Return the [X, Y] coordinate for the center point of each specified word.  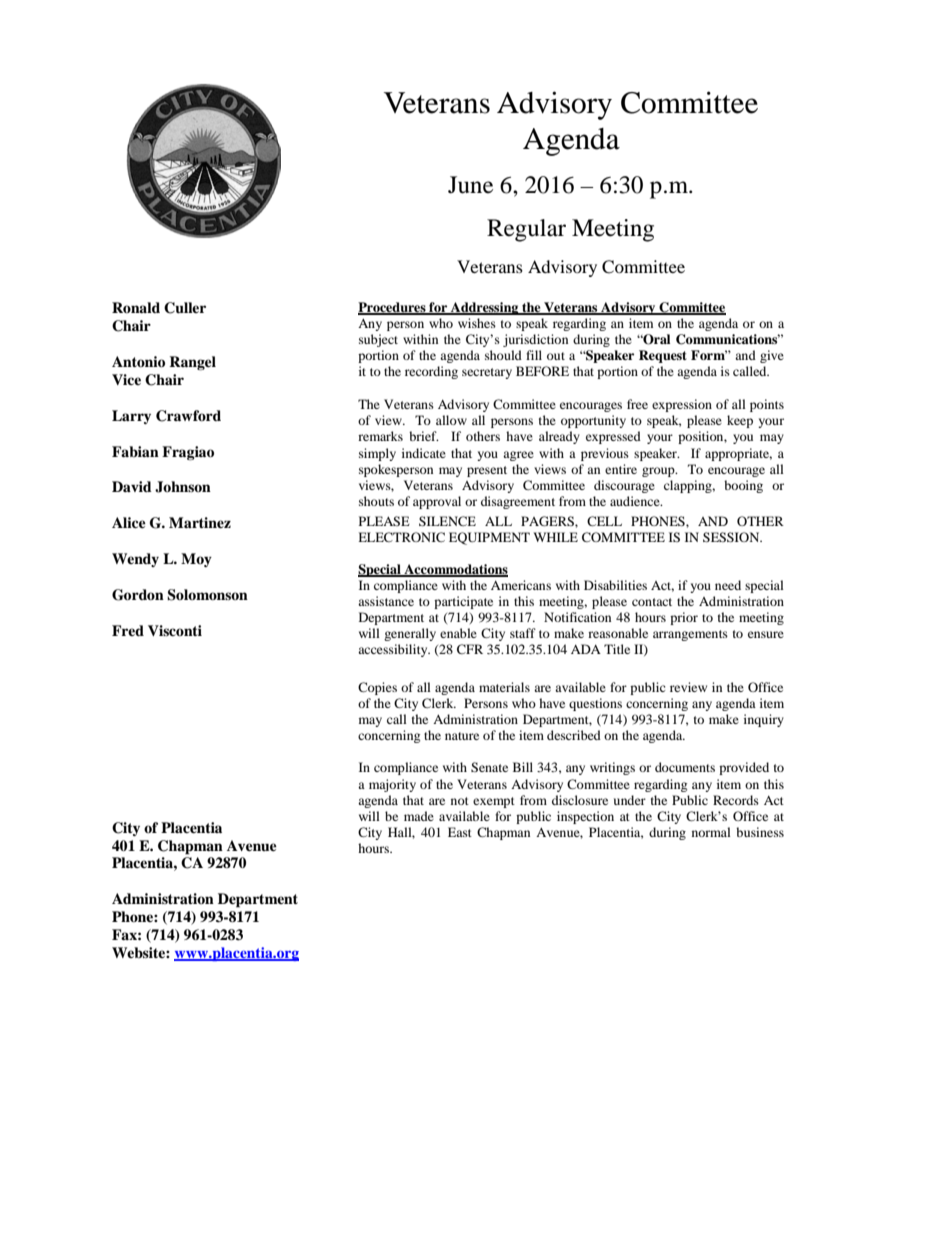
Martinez [200, 522]
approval [437, 502]
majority [392, 785]
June [470, 185]
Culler [185, 308]
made [419, 816]
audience [636, 501]
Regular [526, 230]
